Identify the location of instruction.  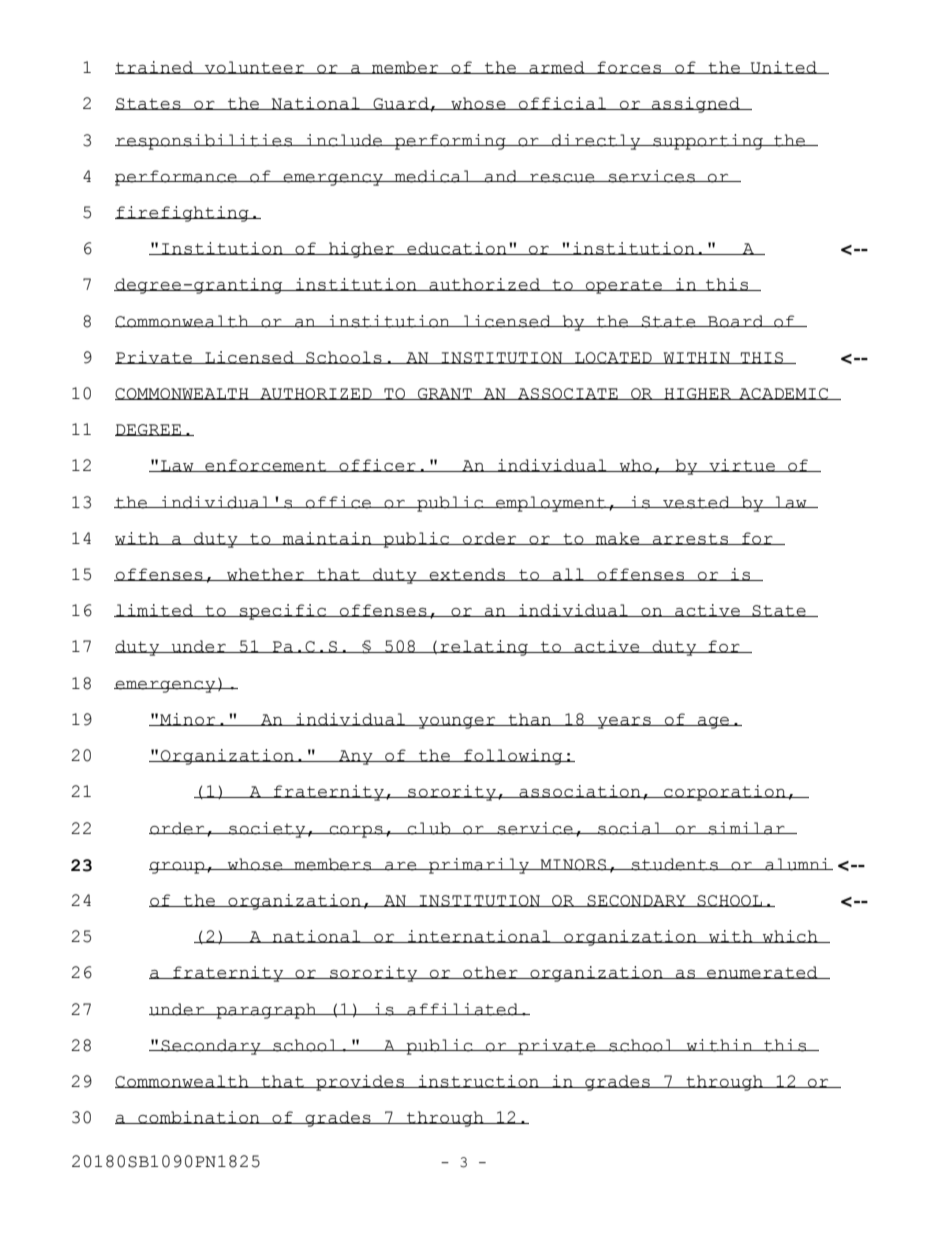
(478, 1081).
